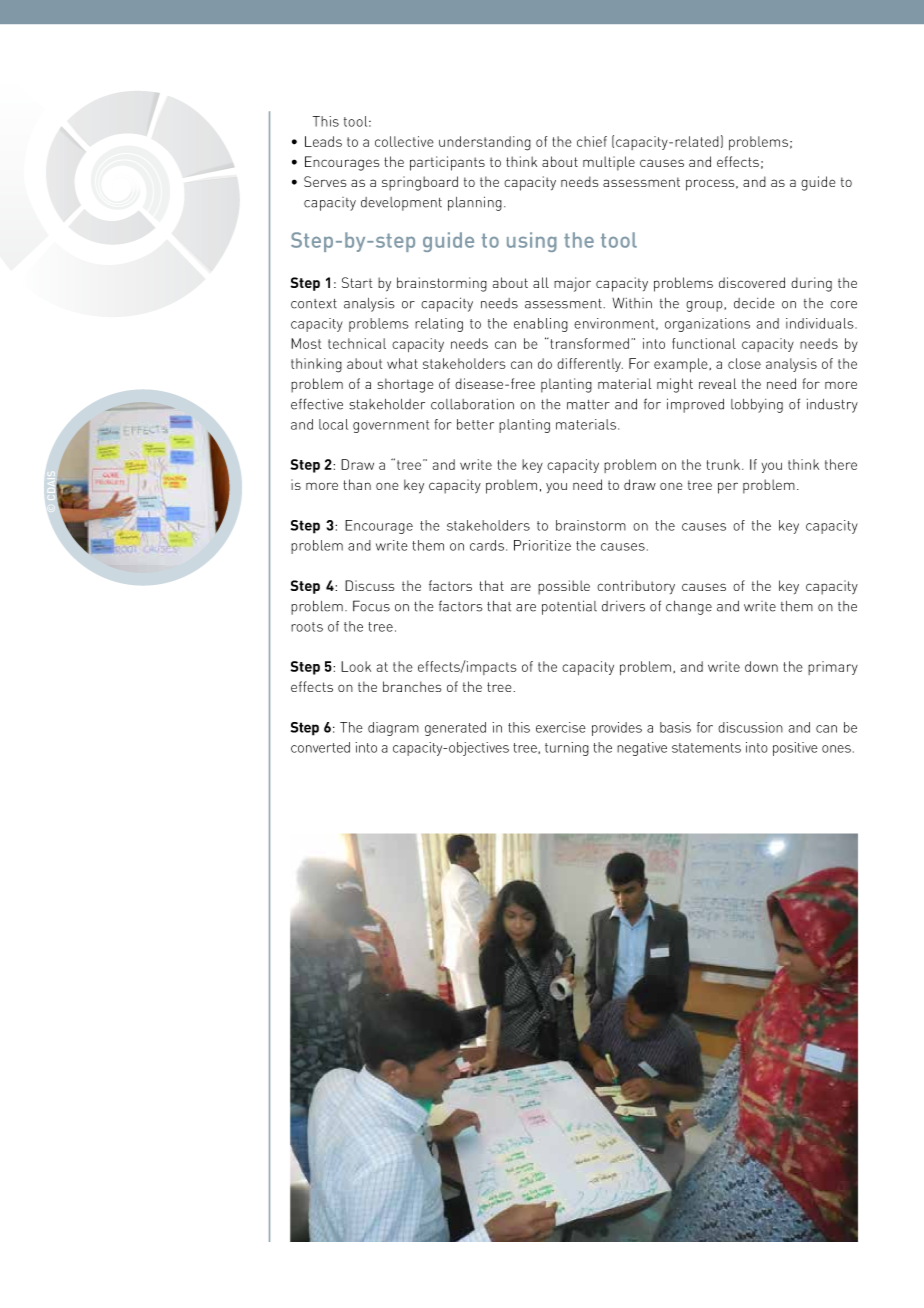 The height and width of the screenshot is (1308, 924). I want to click on chief, so click(592, 141).
